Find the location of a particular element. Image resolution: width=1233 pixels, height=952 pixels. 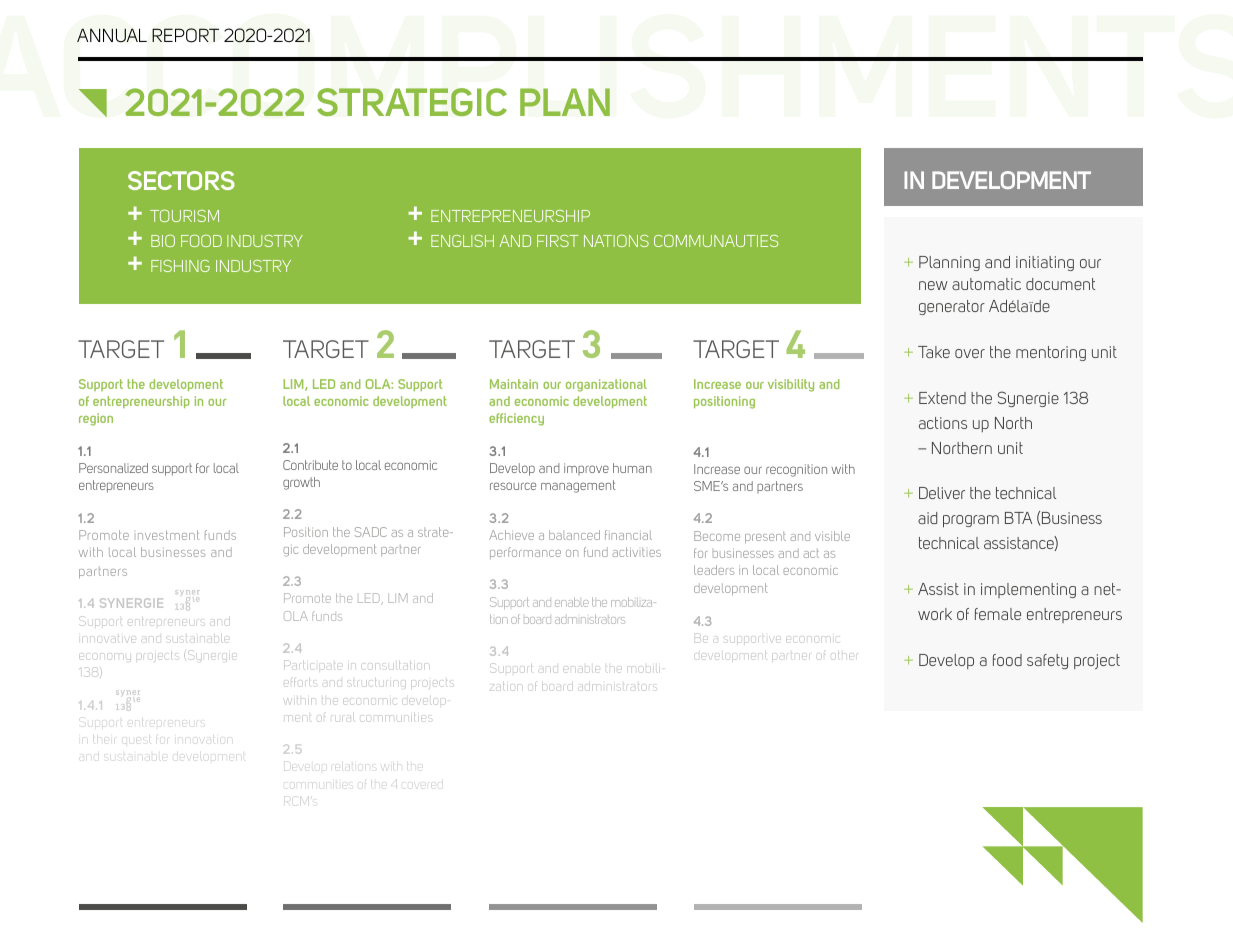

initiating is located at coordinates (1045, 263).
